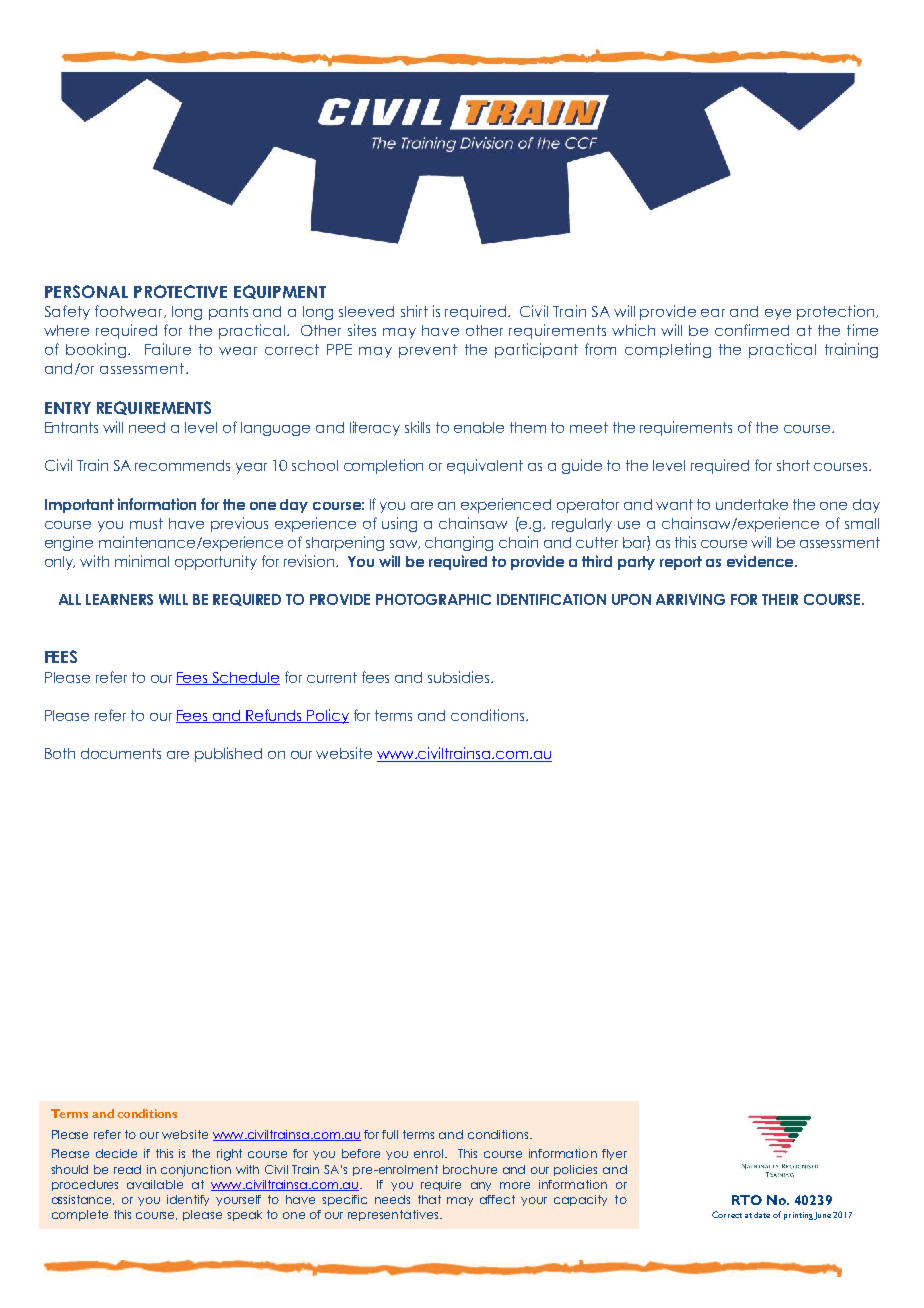 Image resolution: width=924 pixels, height=1308 pixels. I want to click on available, so click(155, 1184).
